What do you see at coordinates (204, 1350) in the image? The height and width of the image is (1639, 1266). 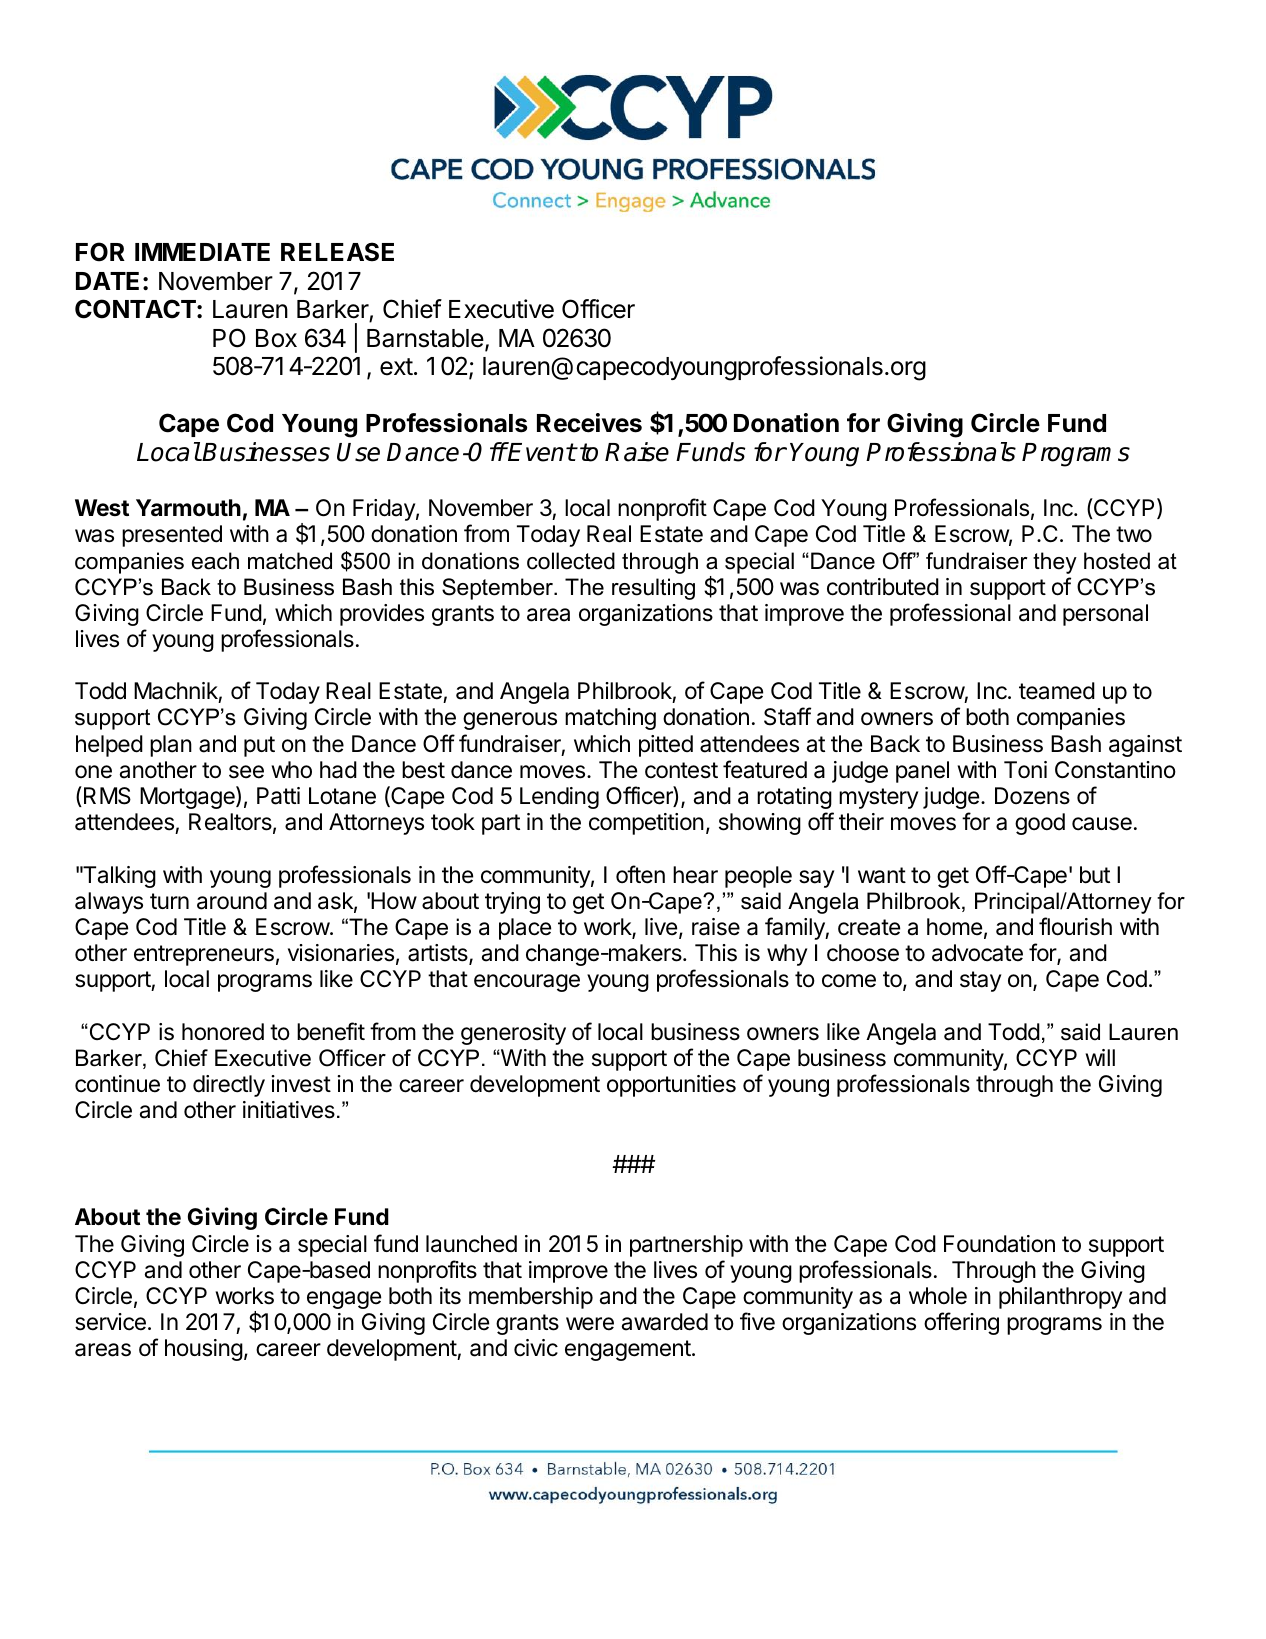 I see `housing` at bounding box center [204, 1350].
